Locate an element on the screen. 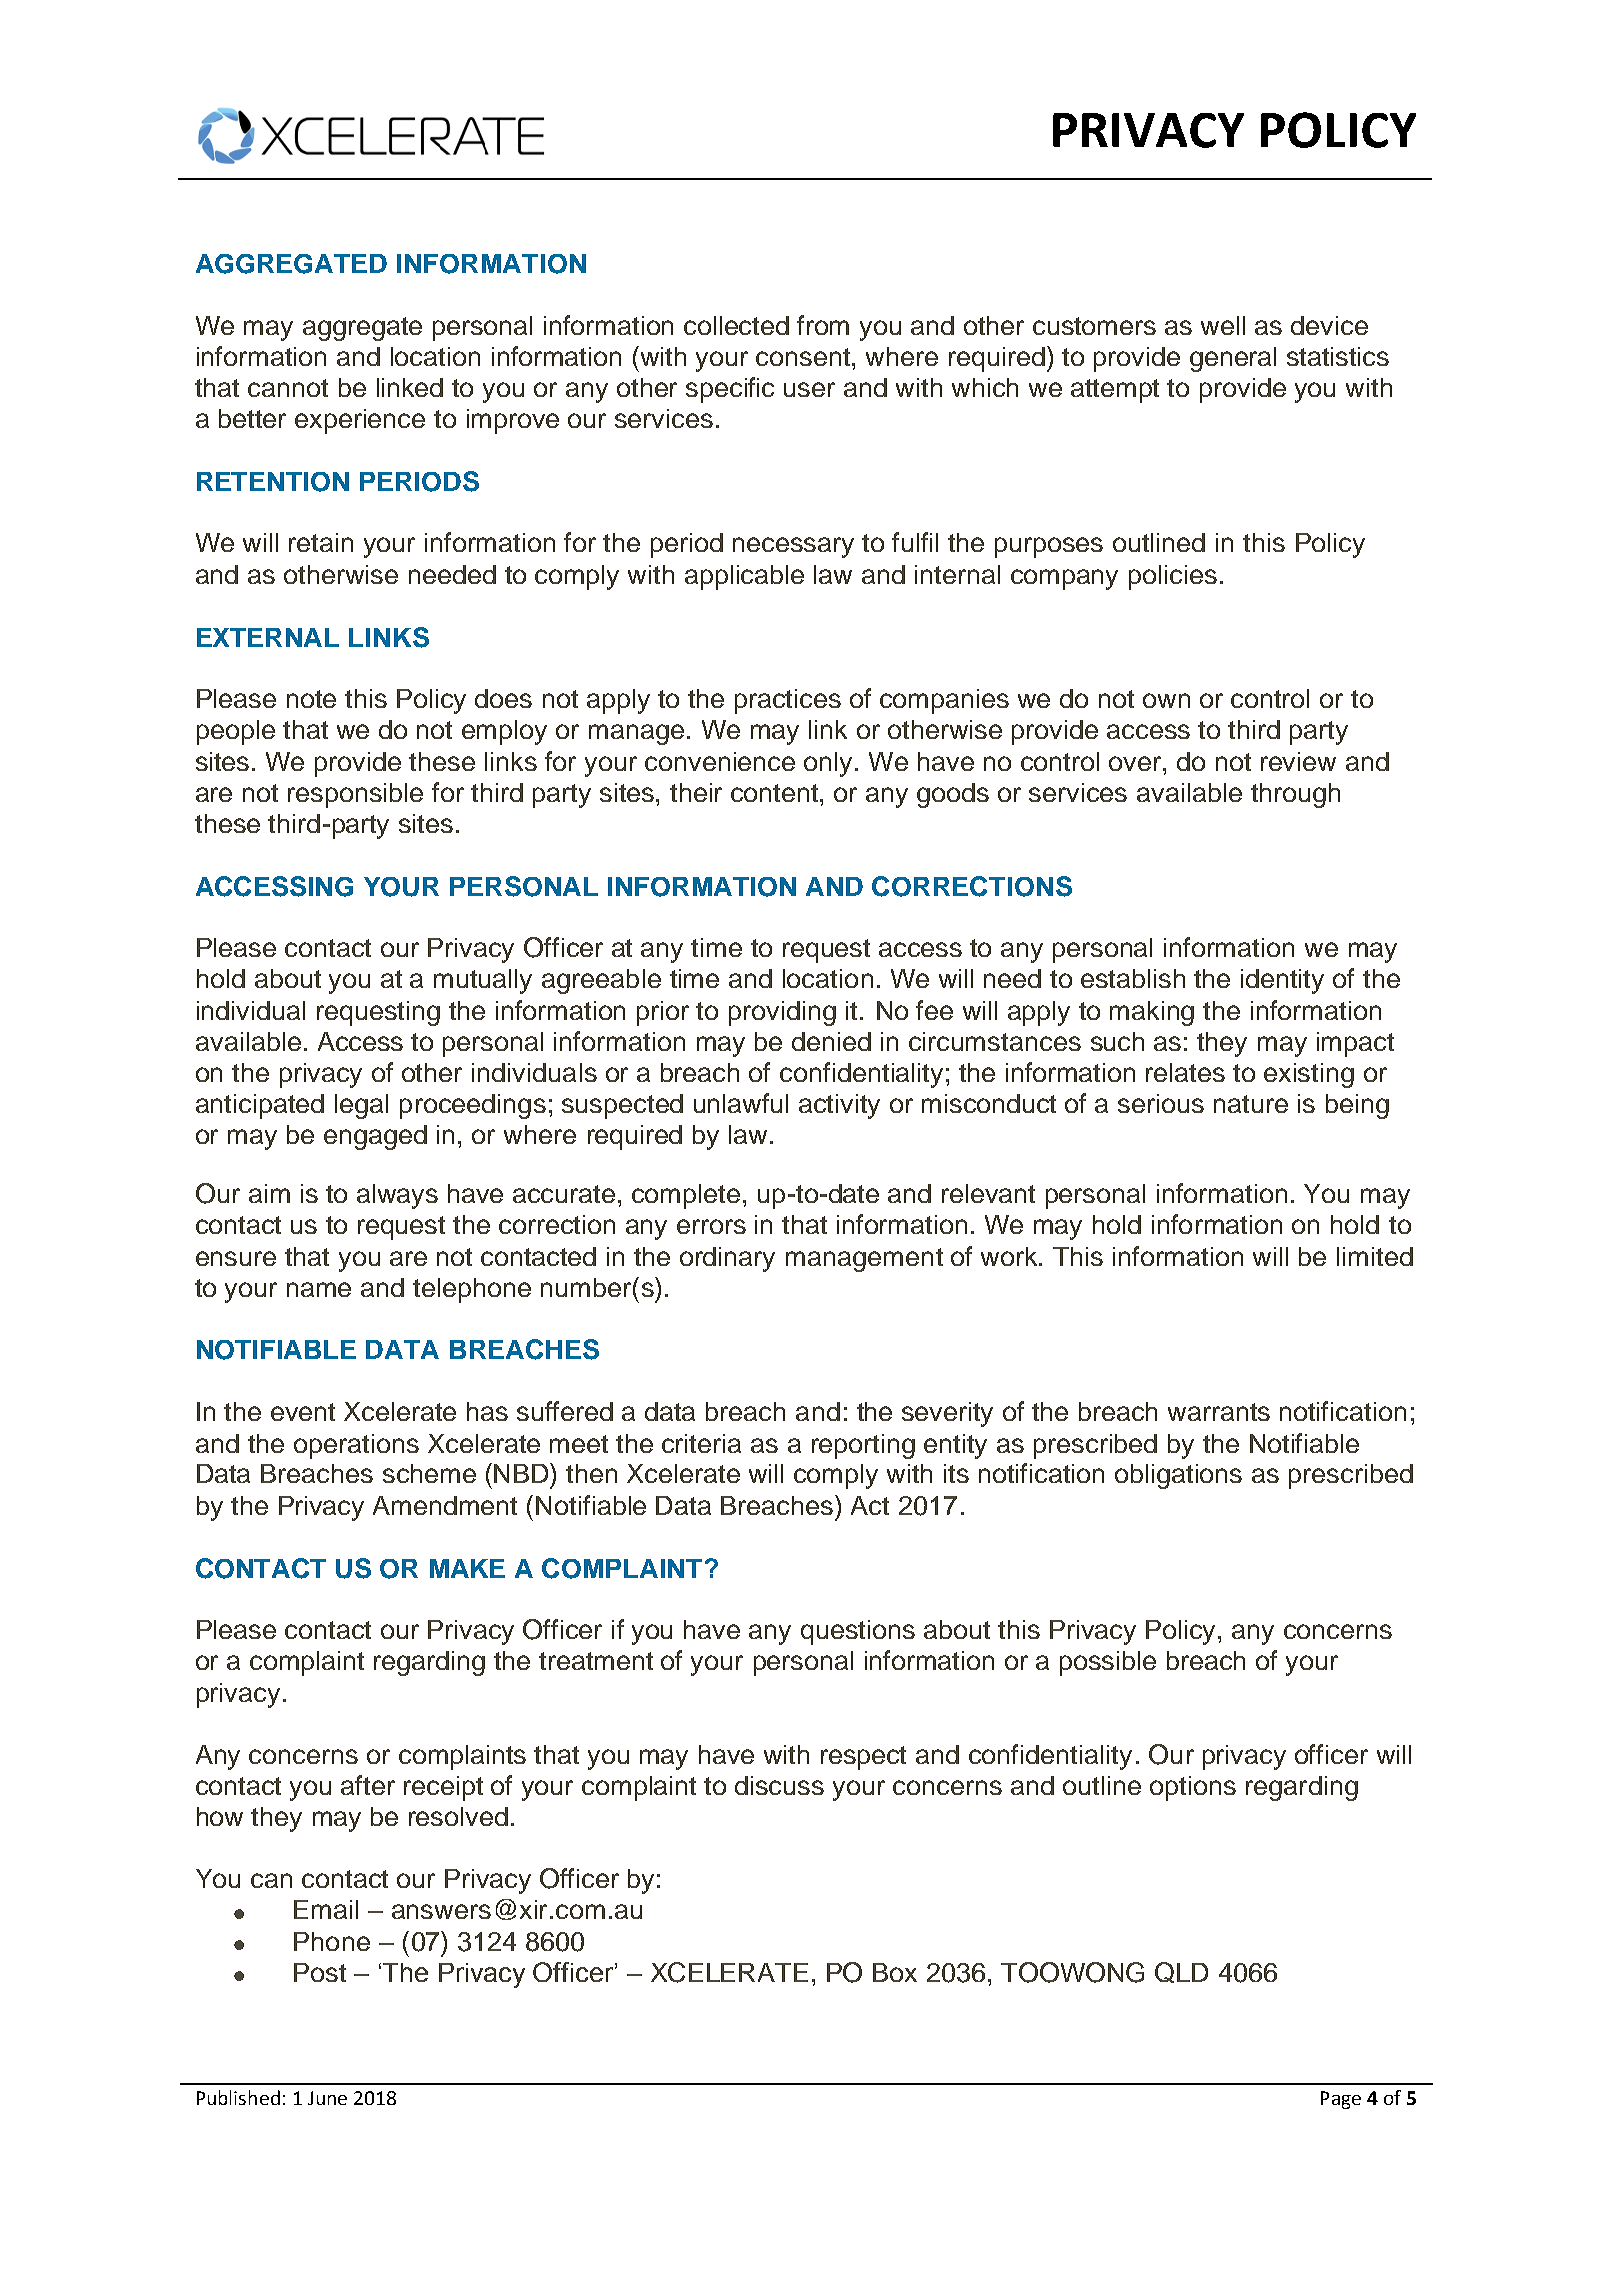 This screenshot has width=1612, height=2279. obligations is located at coordinates (1178, 1476).
